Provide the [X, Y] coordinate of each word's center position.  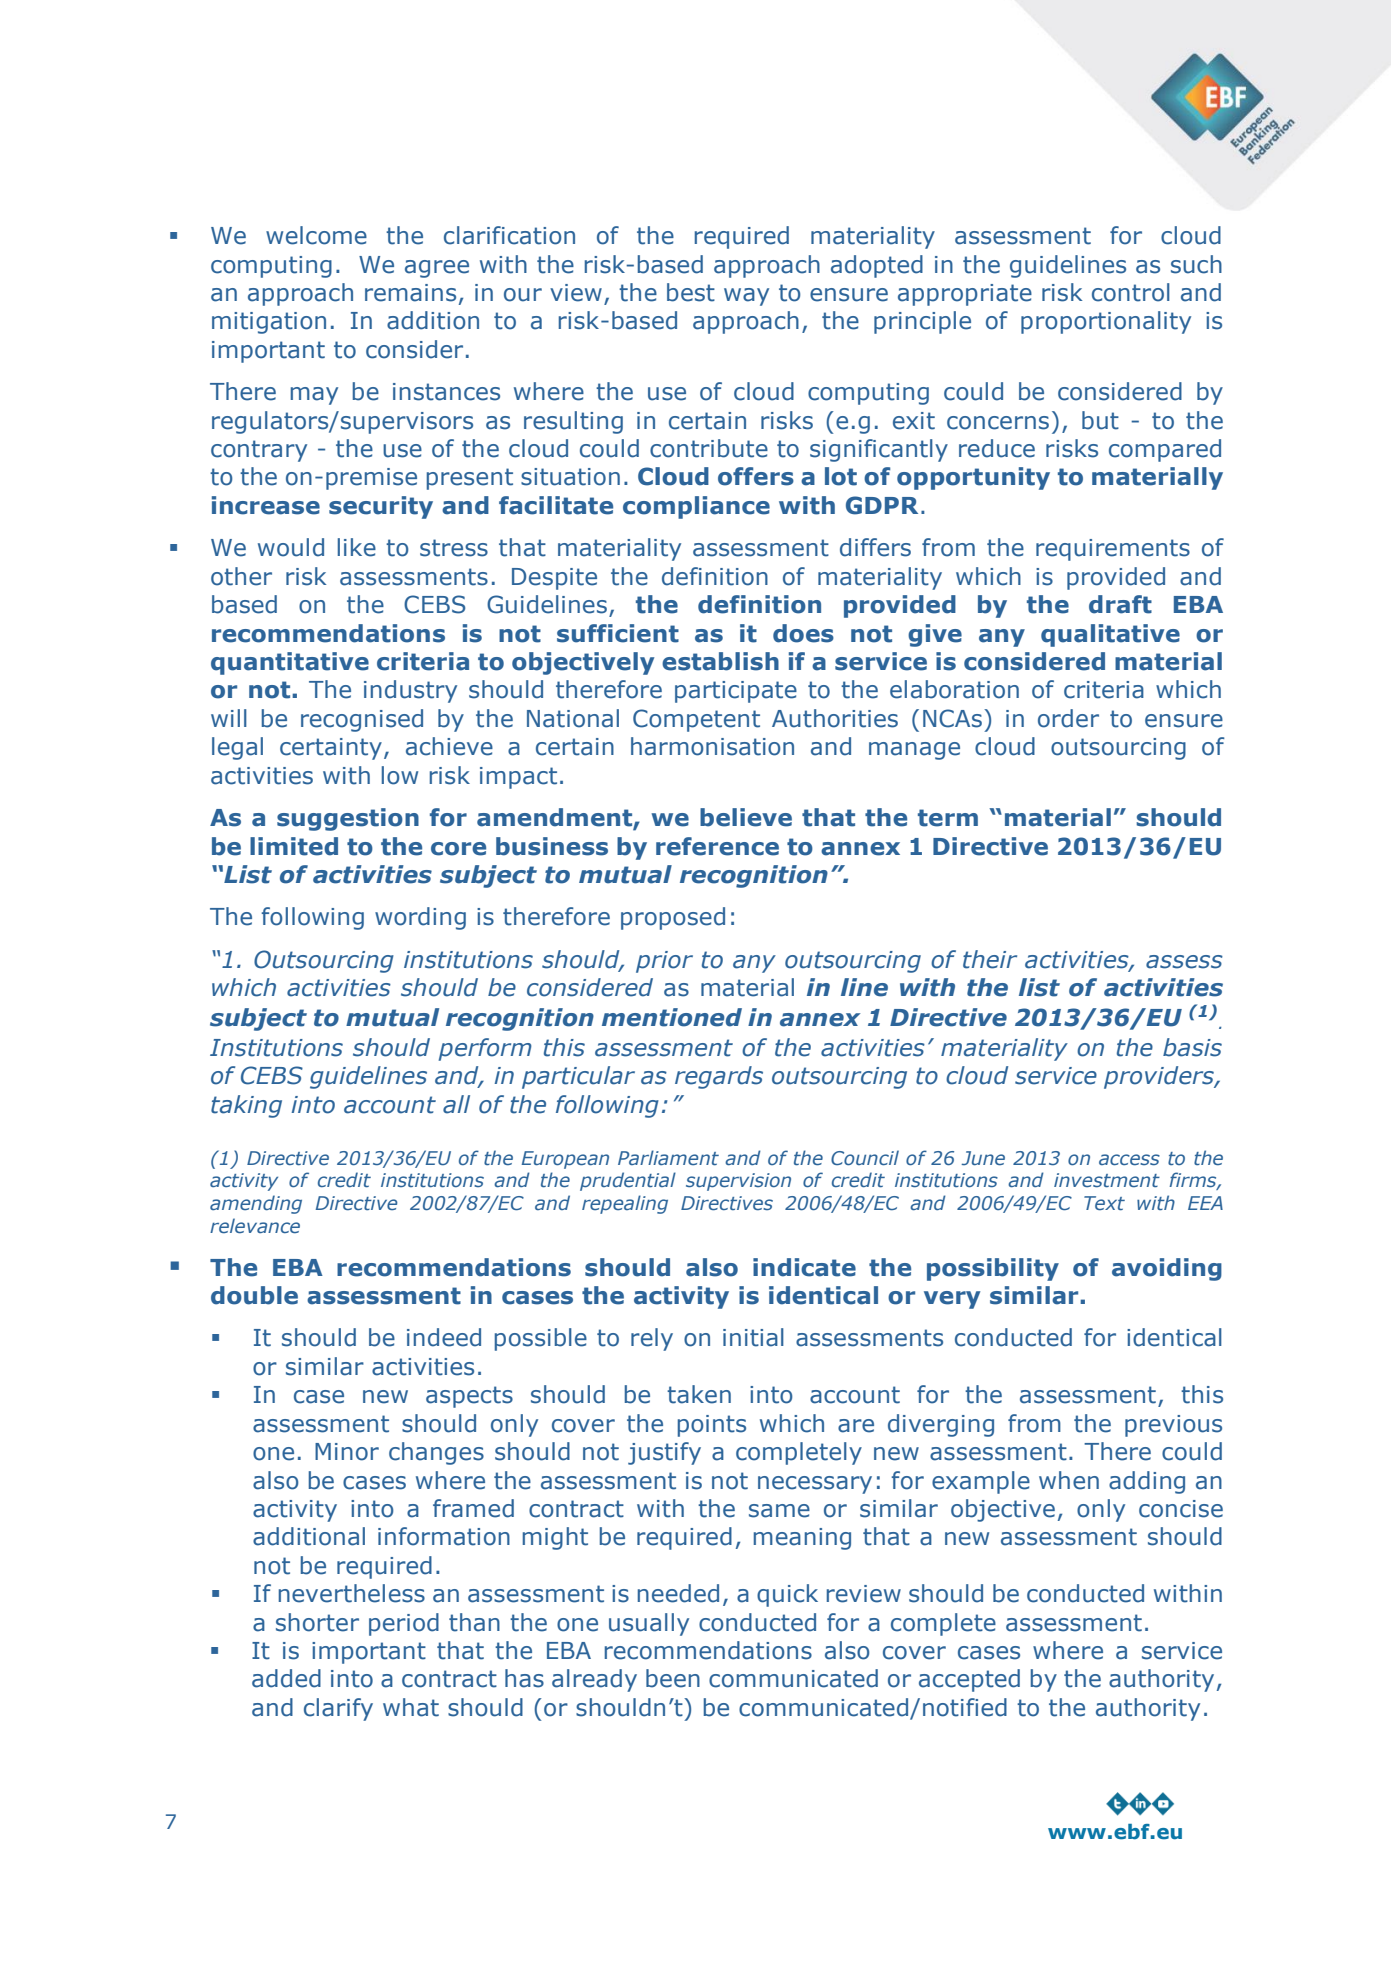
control [1131, 292]
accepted [969, 1680]
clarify [338, 1709]
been [673, 1678]
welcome [316, 235]
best [691, 292]
